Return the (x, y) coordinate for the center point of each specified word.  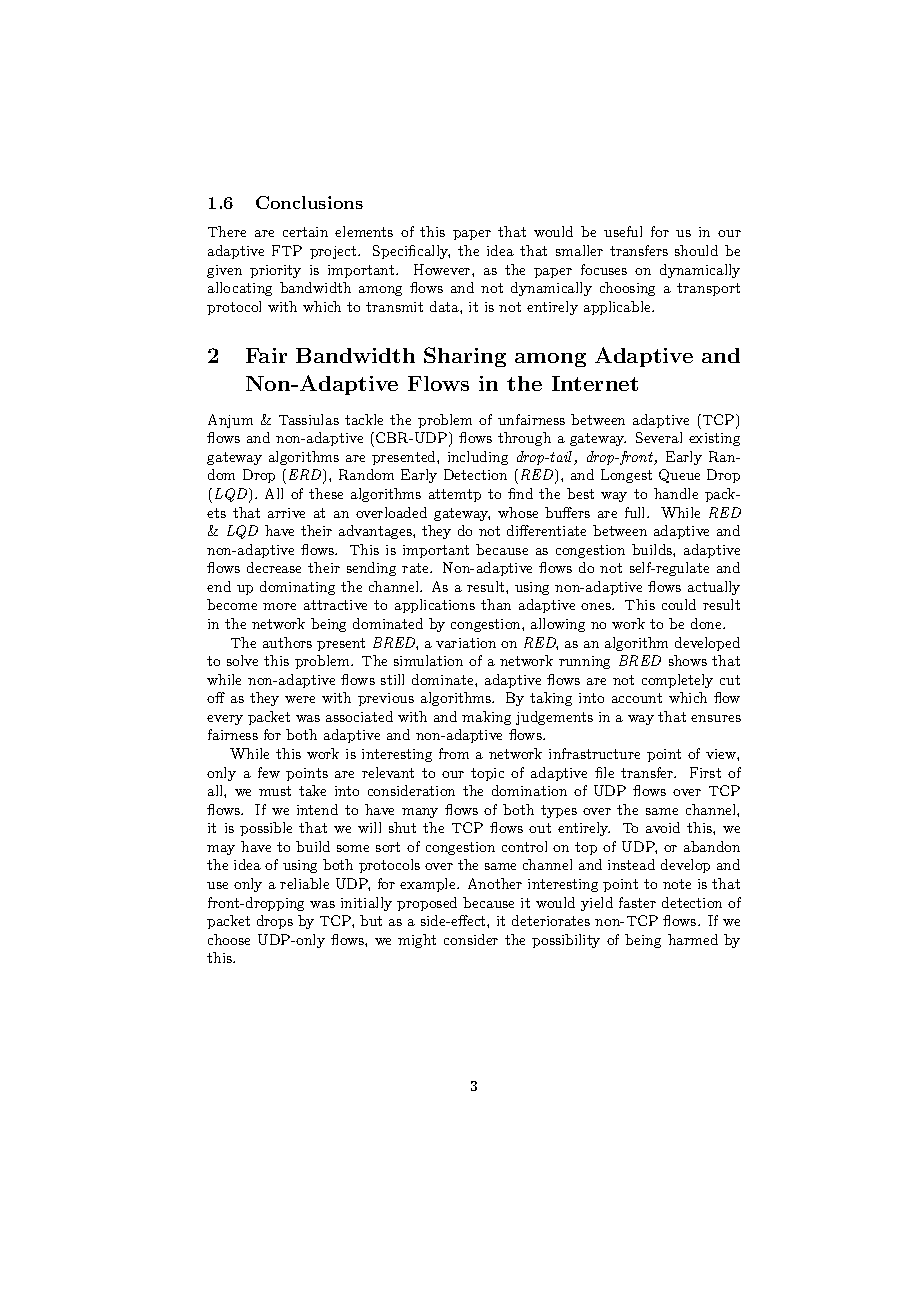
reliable (304, 883)
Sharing (465, 357)
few (269, 772)
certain (305, 232)
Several (659, 437)
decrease (274, 567)
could (679, 604)
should (696, 250)
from (454, 753)
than (496, 604)
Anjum (230, 421)
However (443, 269)
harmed (693, 939)
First (705, 772)
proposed (427, 904)
